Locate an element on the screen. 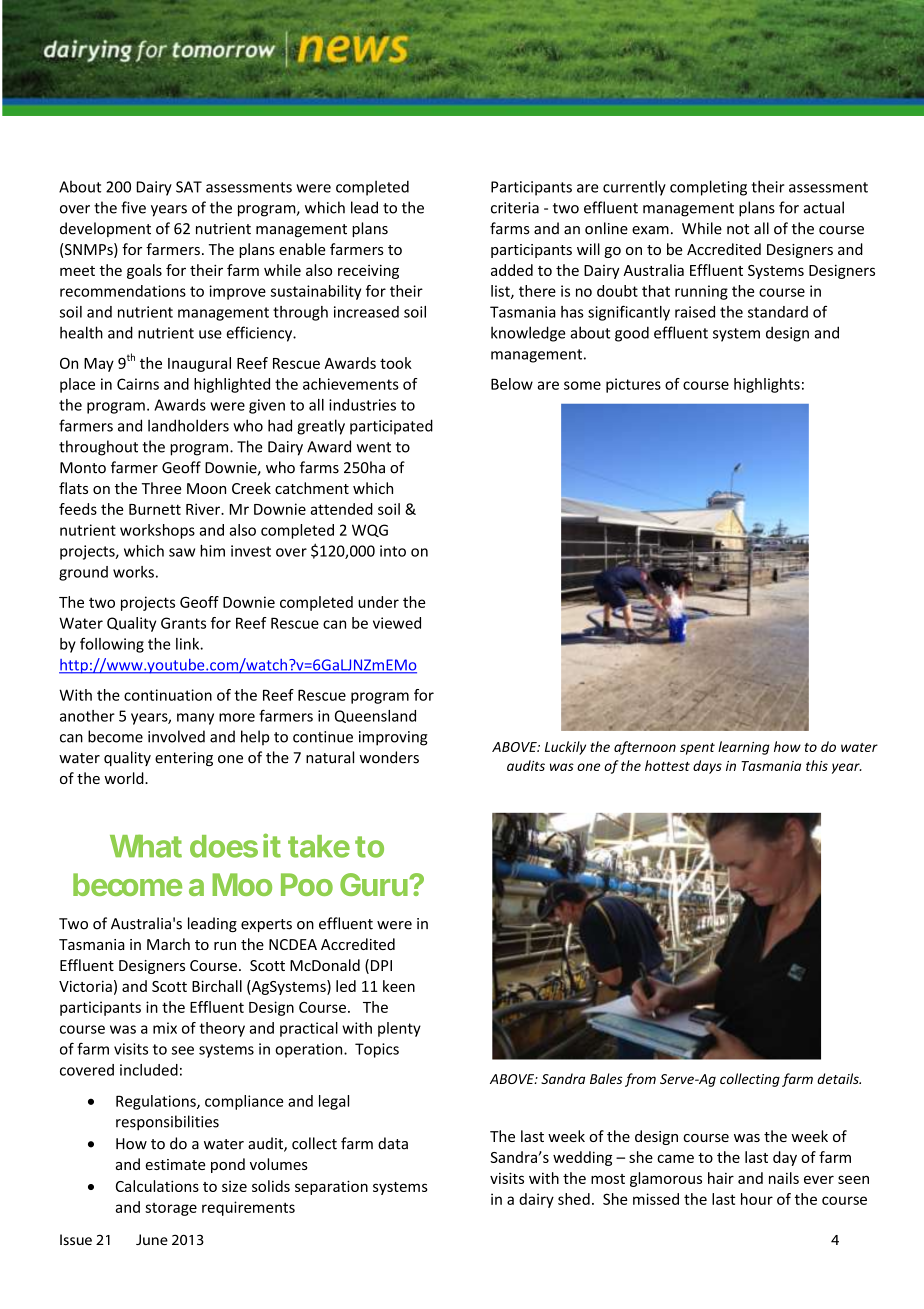  continuation is located at coordinates (168, 695).
